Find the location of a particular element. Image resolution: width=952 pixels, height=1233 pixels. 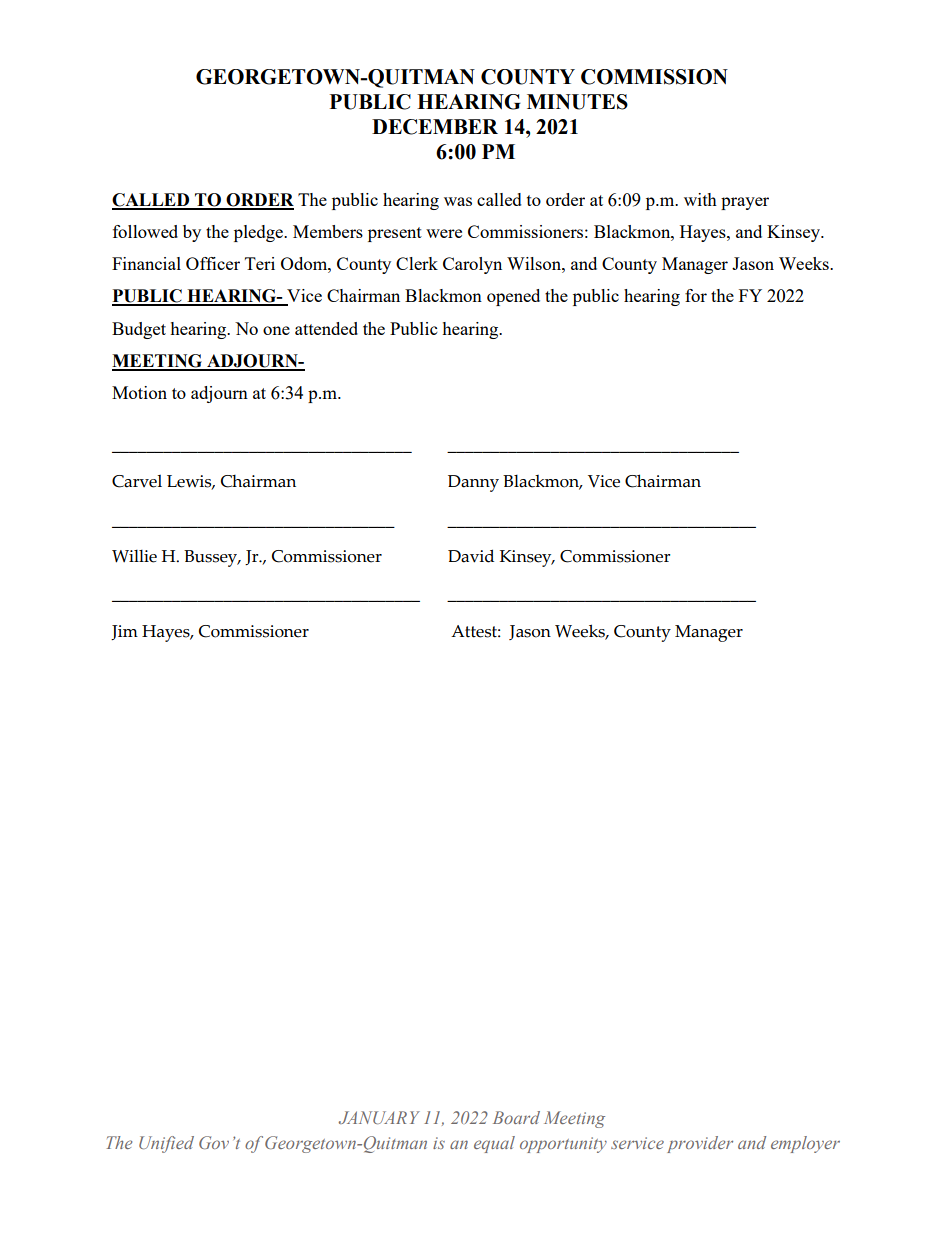

equal is located at coordinates (494, 1144).
